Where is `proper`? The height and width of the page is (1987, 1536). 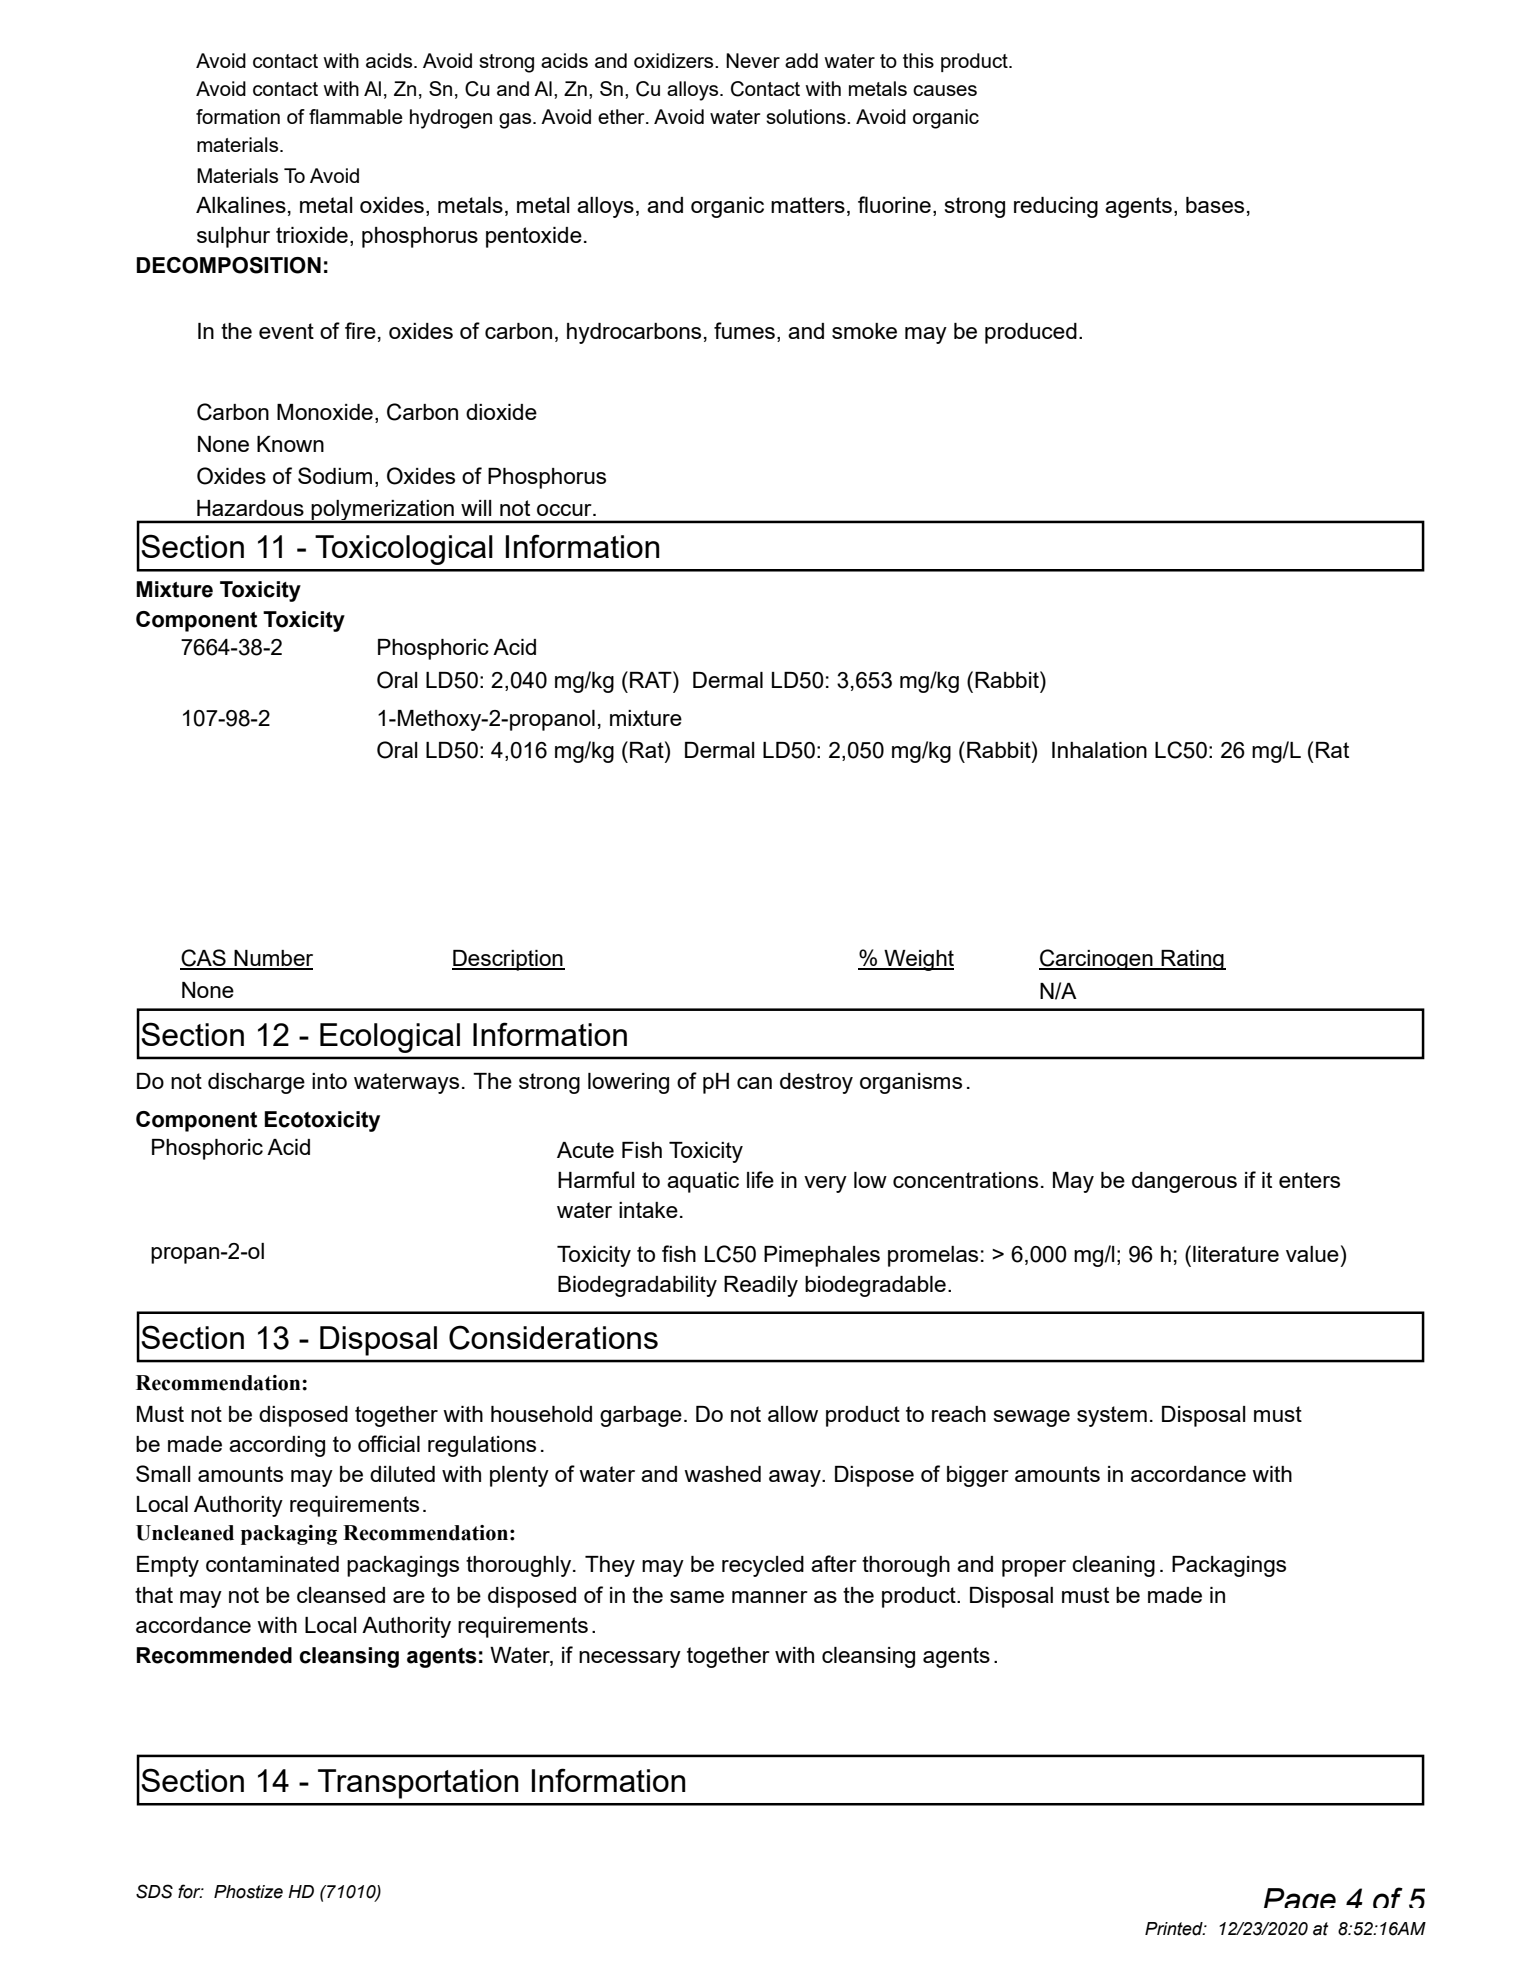
proper is located at coordinates (1034, 1568).
